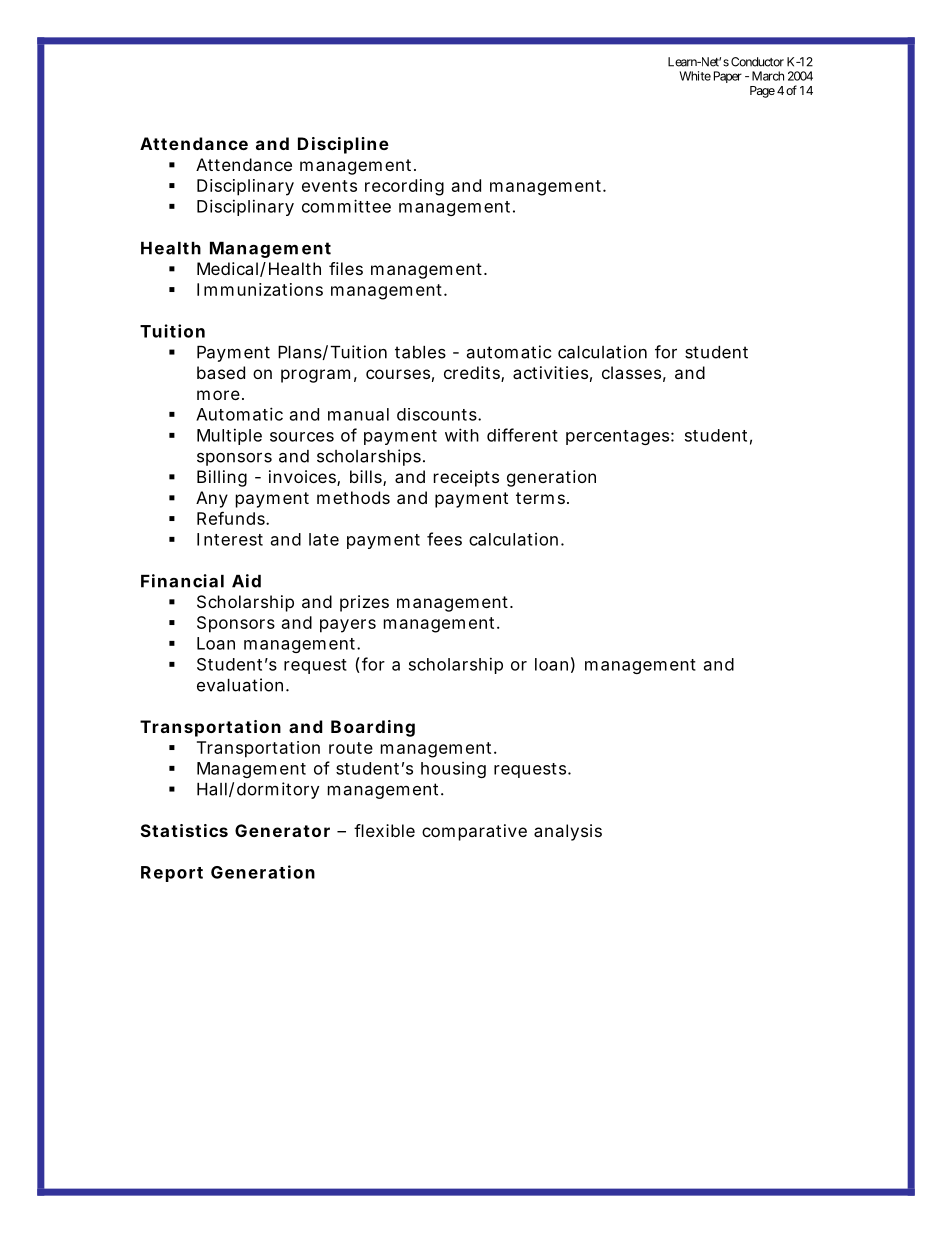 The image size is (952, 1233). Describe the element at coordinates (474, 832) in the document. I see `comparative` at that location.
